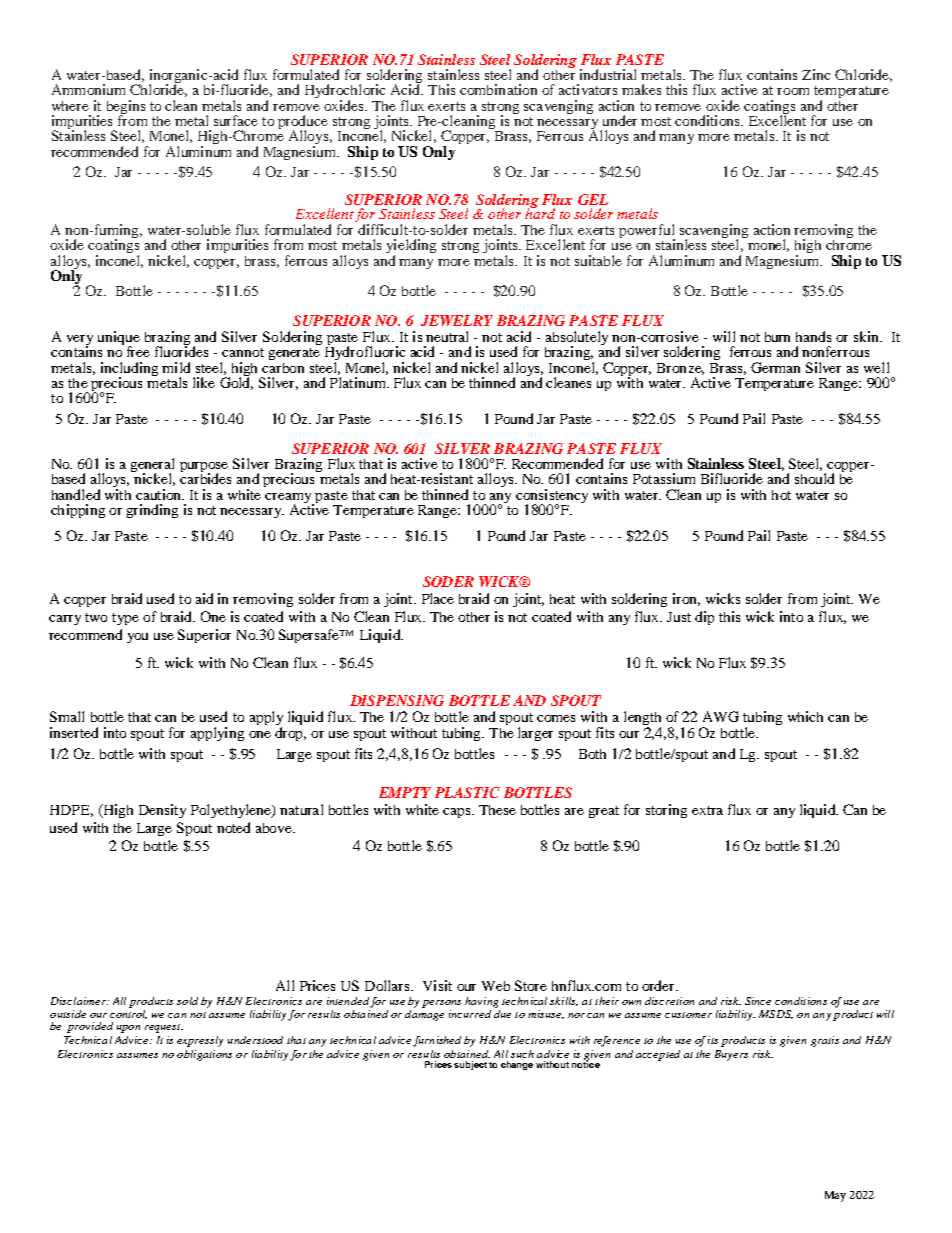  Describe the element at coordinates (204, 1055) in the screenshot. I see `obligations` at that location.
